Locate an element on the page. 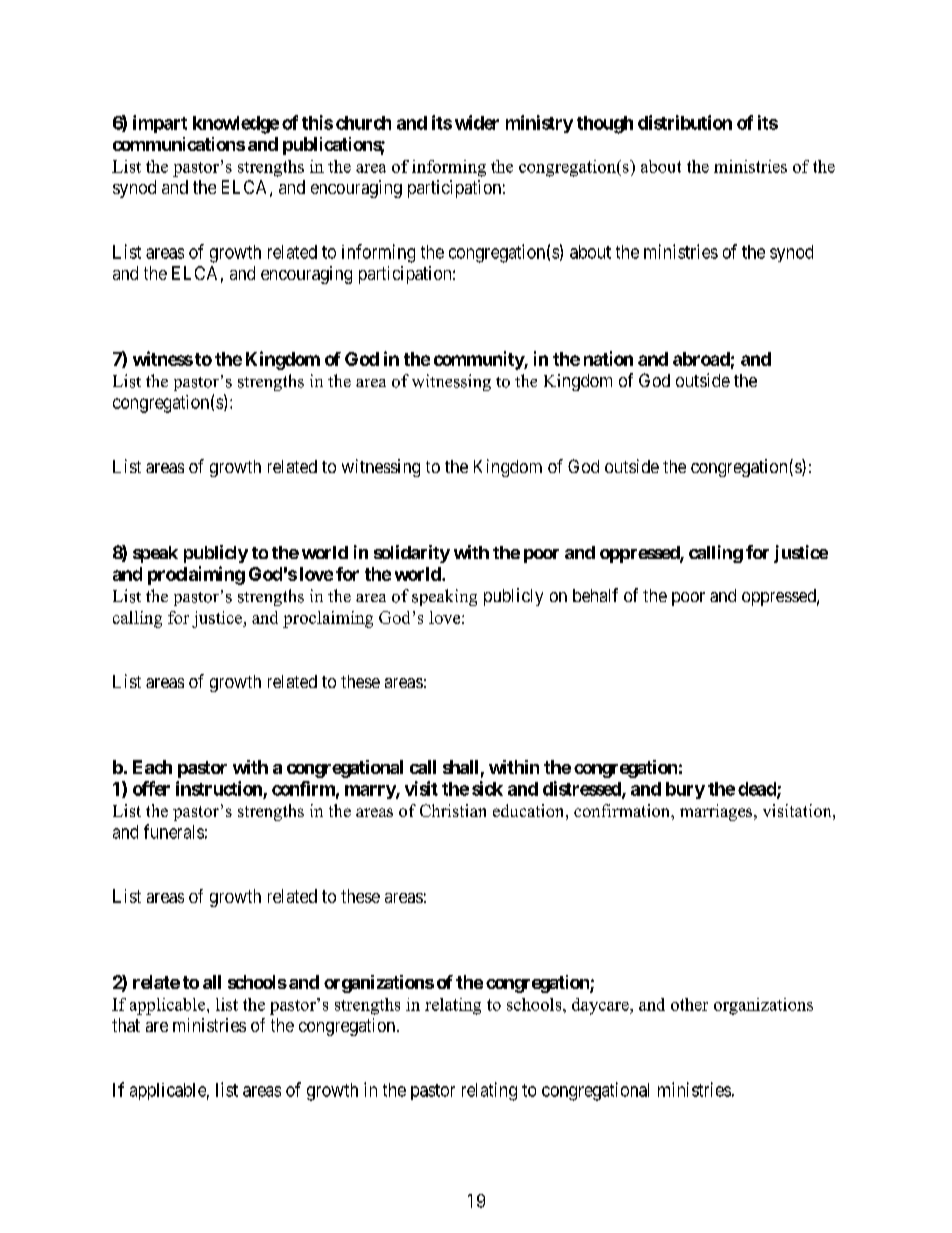 The height and width of the document is (1233, 952). Christian is located at coordinates (453, 810).
